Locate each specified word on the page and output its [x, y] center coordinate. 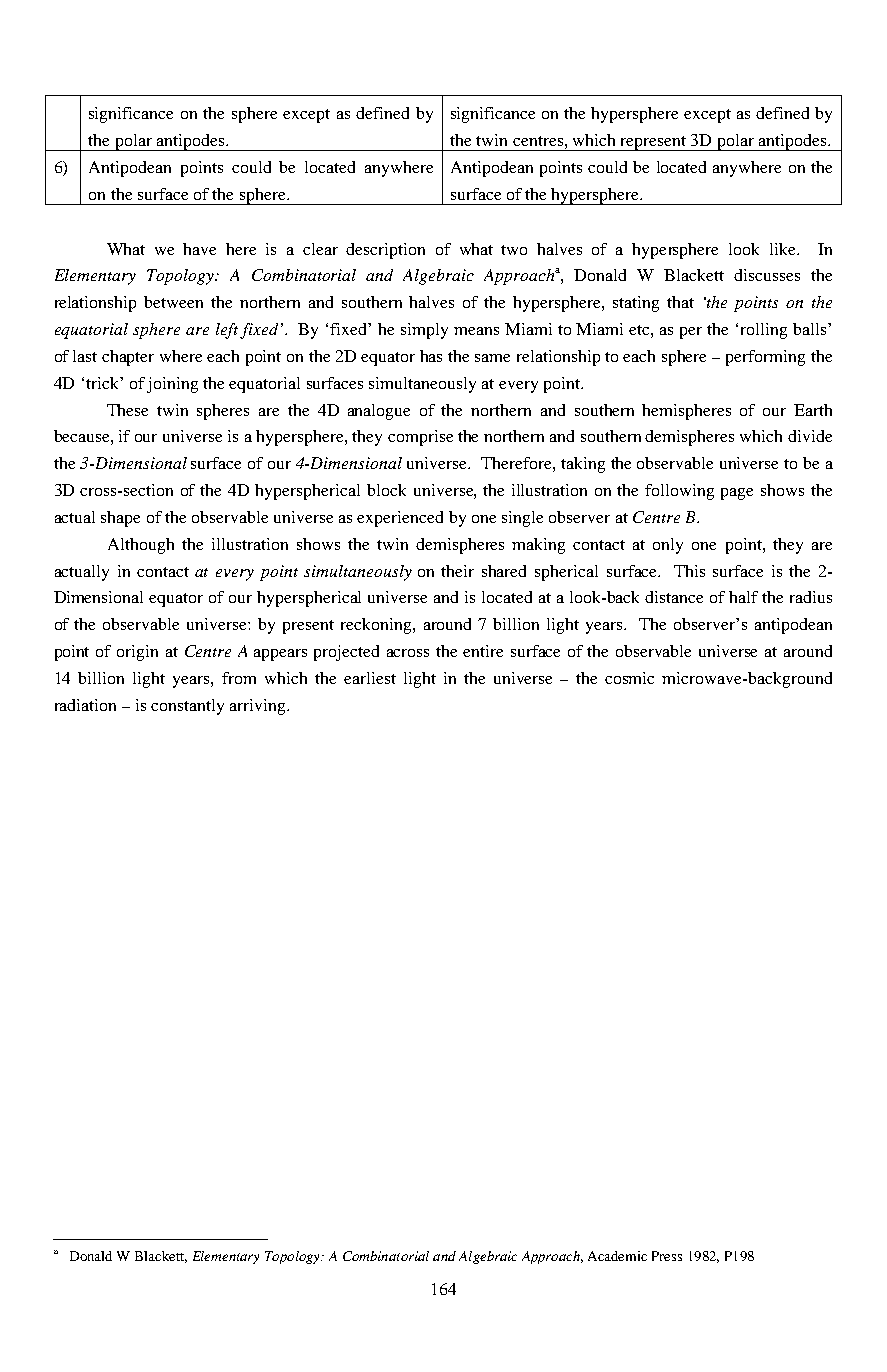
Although [141, 546]
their [457, 571]
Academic [617, 1256]
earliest [370, 678]
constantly [187, 707]
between [173, 302]
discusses [767, 275]
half [743, 597]
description [385, 251]
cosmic [629, 678]
